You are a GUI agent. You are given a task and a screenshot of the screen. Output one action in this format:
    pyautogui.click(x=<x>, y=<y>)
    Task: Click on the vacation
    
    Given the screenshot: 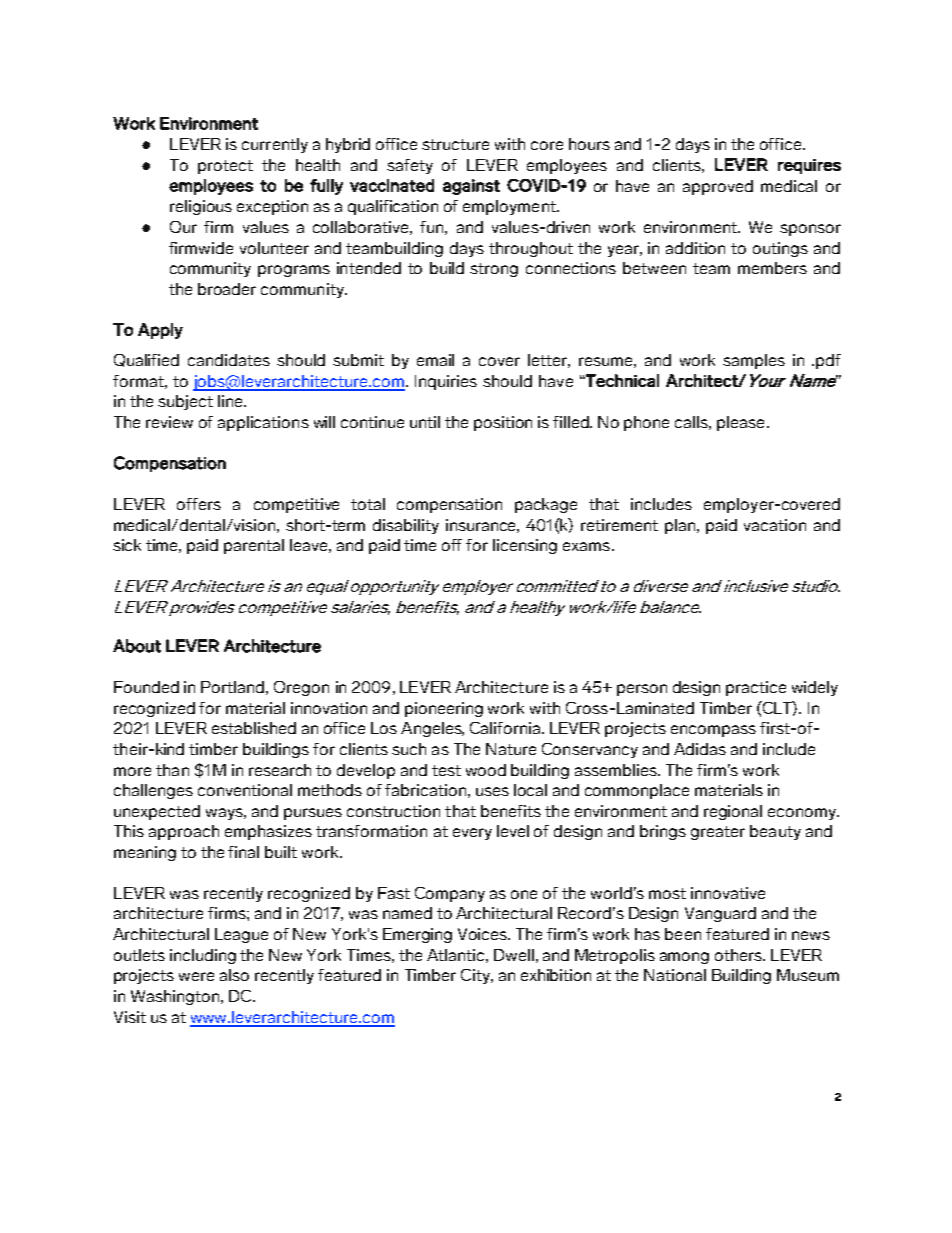 What is the action you would take?
    pyautogui.click(x=775, y=525)
